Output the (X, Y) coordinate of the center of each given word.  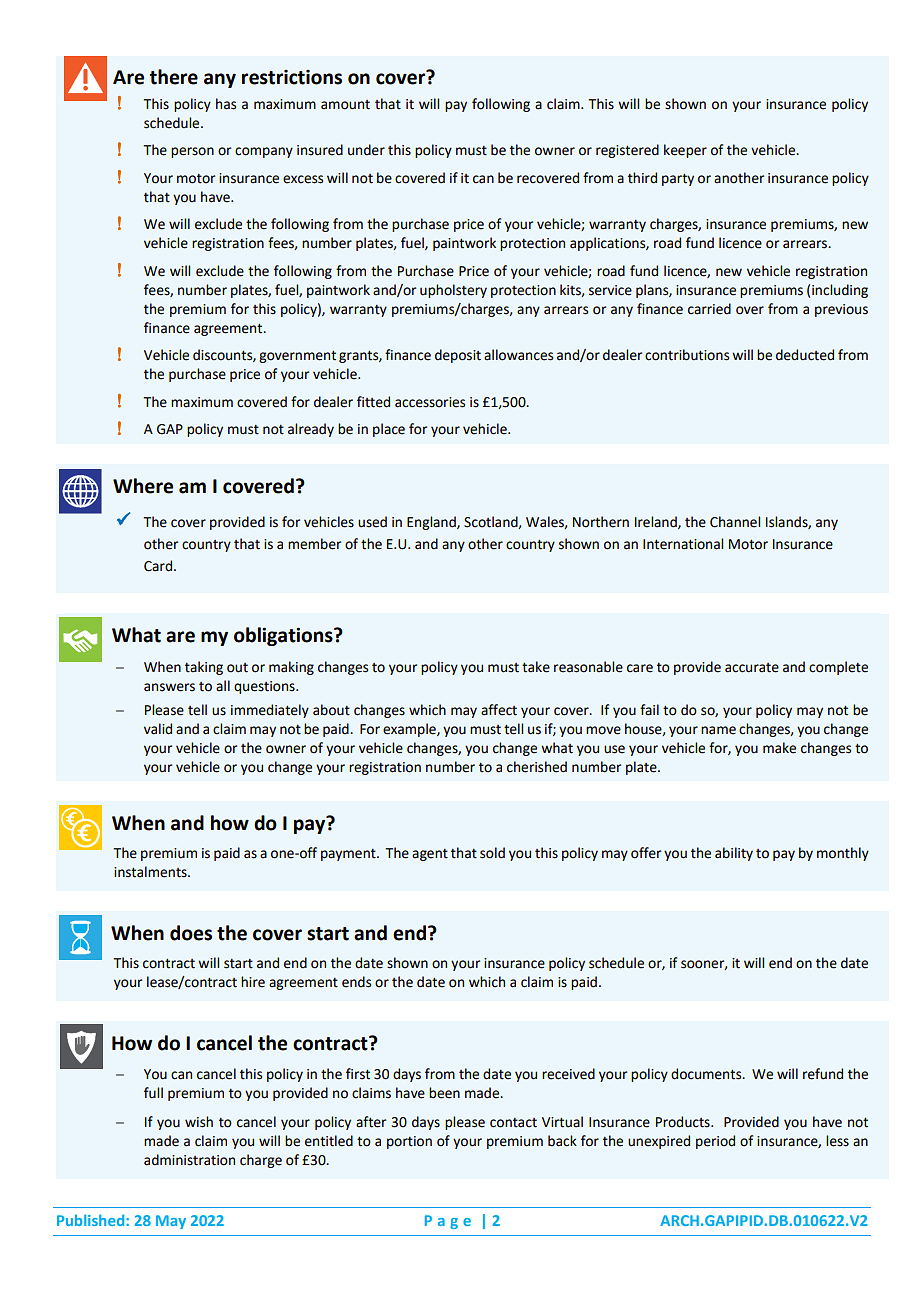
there (174, 77)
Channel (735, 522)
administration (189, 1160)
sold (492, 853)
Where (143, 486)
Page (448, 1222)
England (432, 523)
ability (734, 854)
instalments (151, 872)
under (366, 150)
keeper (685, 151)
